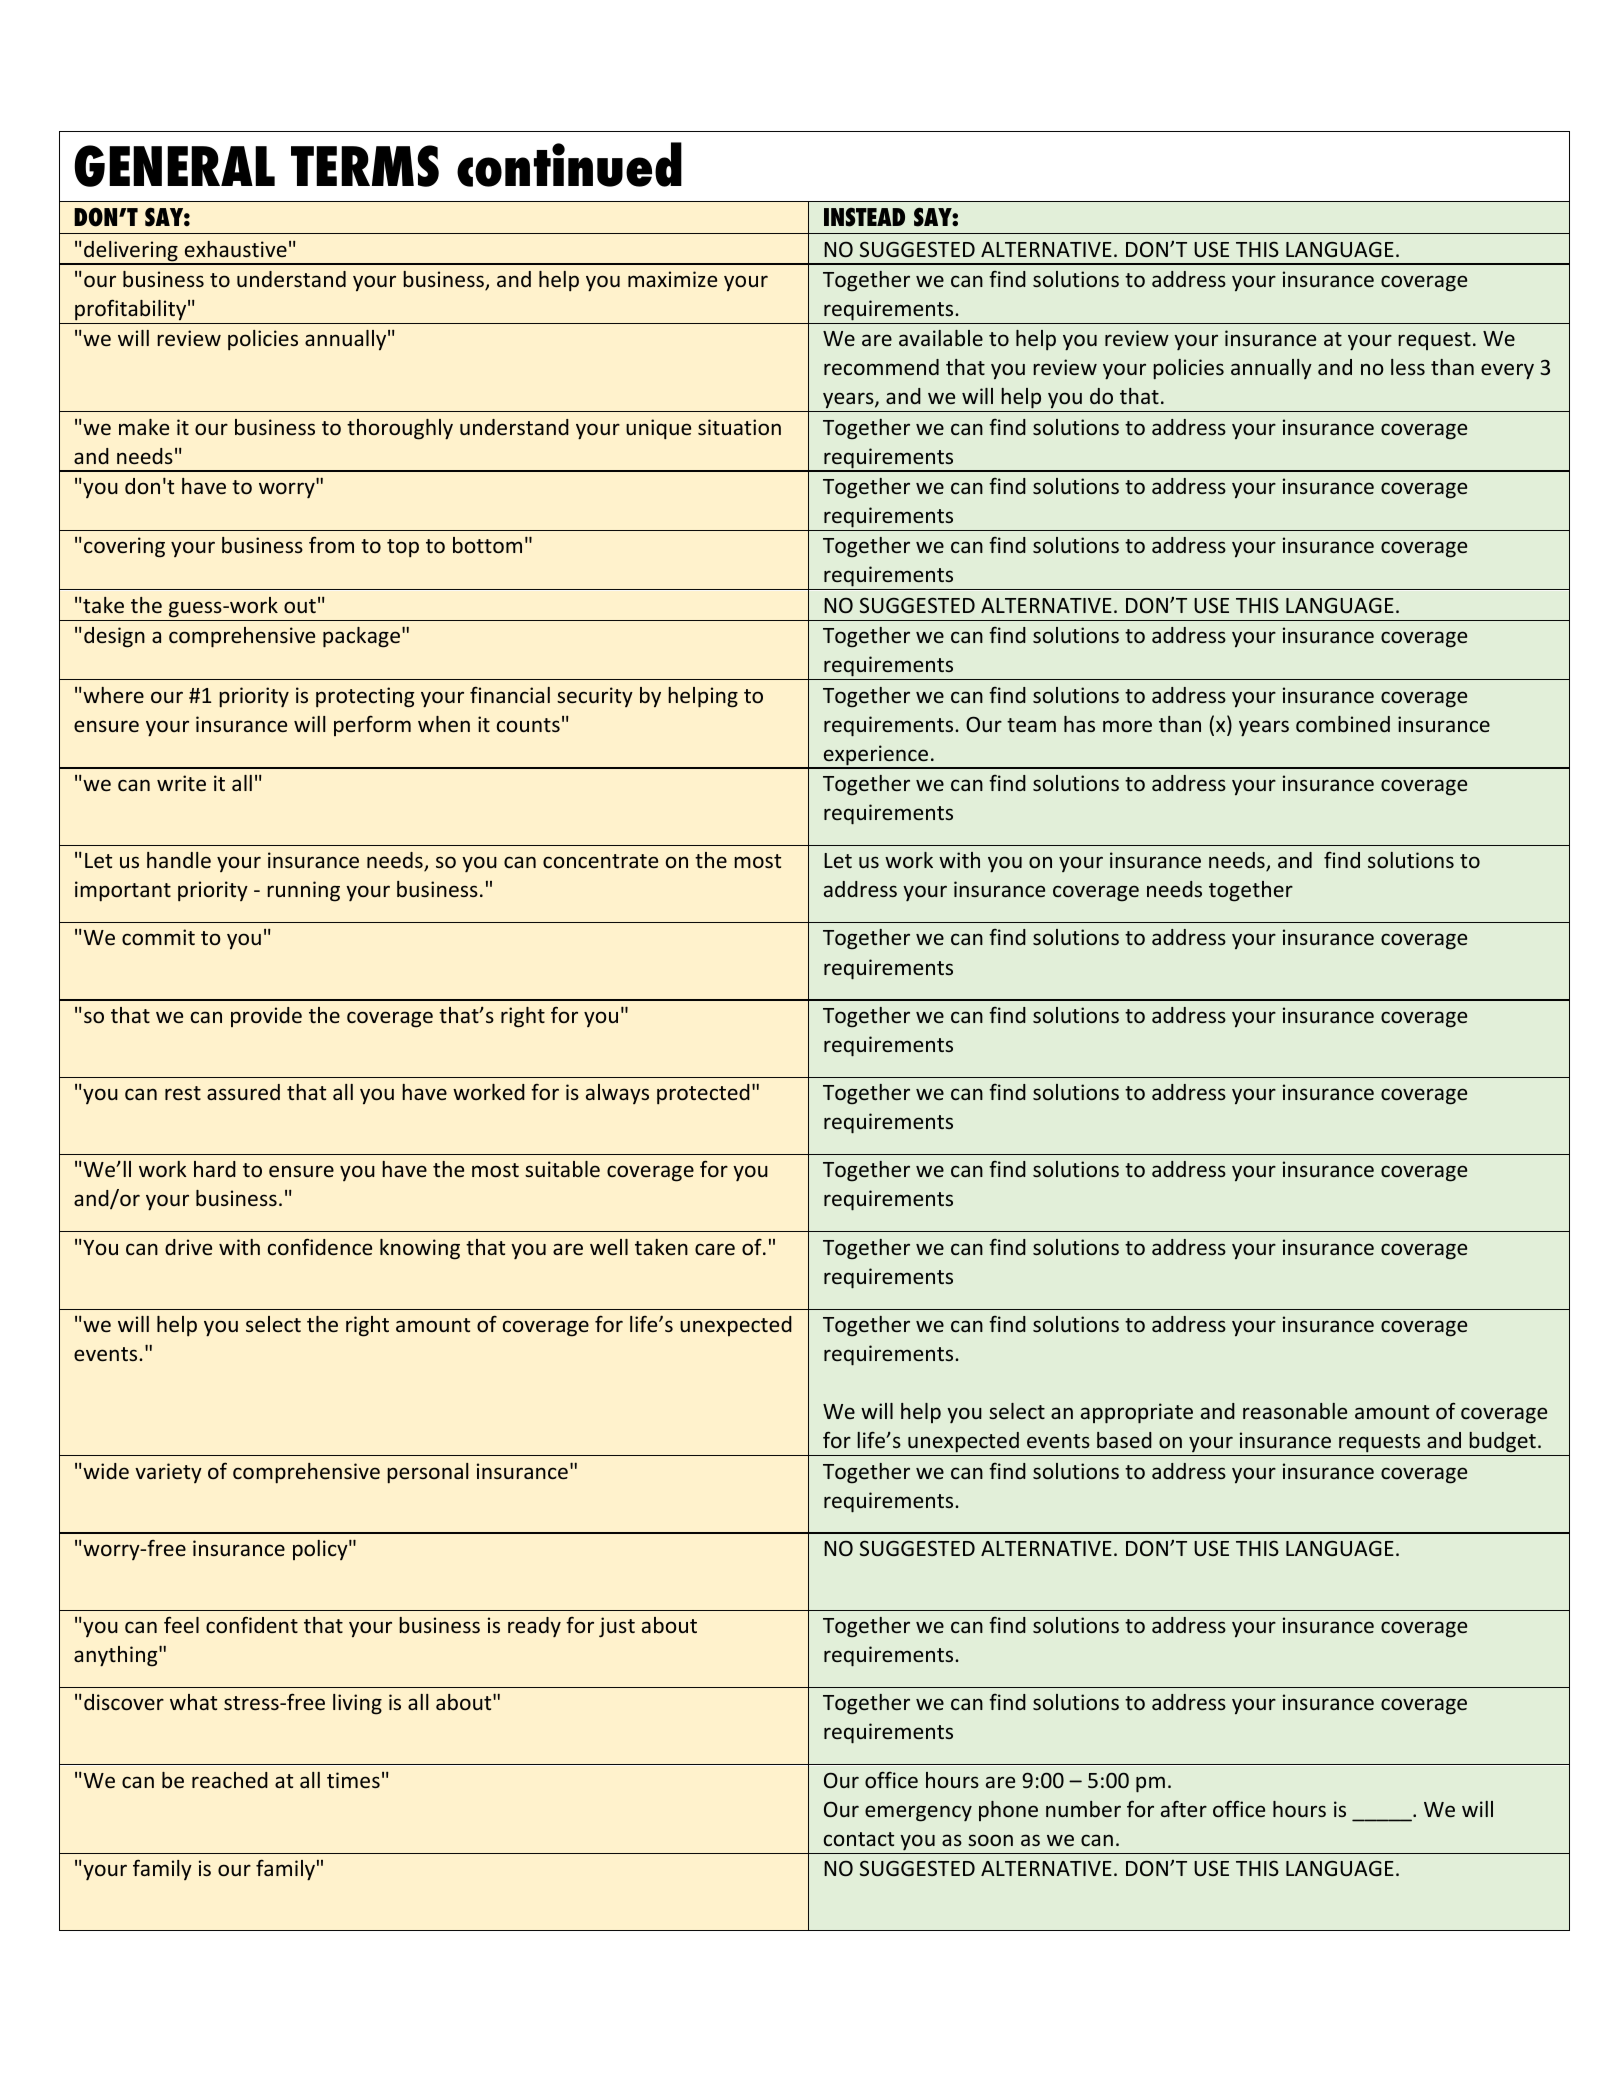  I want to click on exhaustive, so click(236, 249).
